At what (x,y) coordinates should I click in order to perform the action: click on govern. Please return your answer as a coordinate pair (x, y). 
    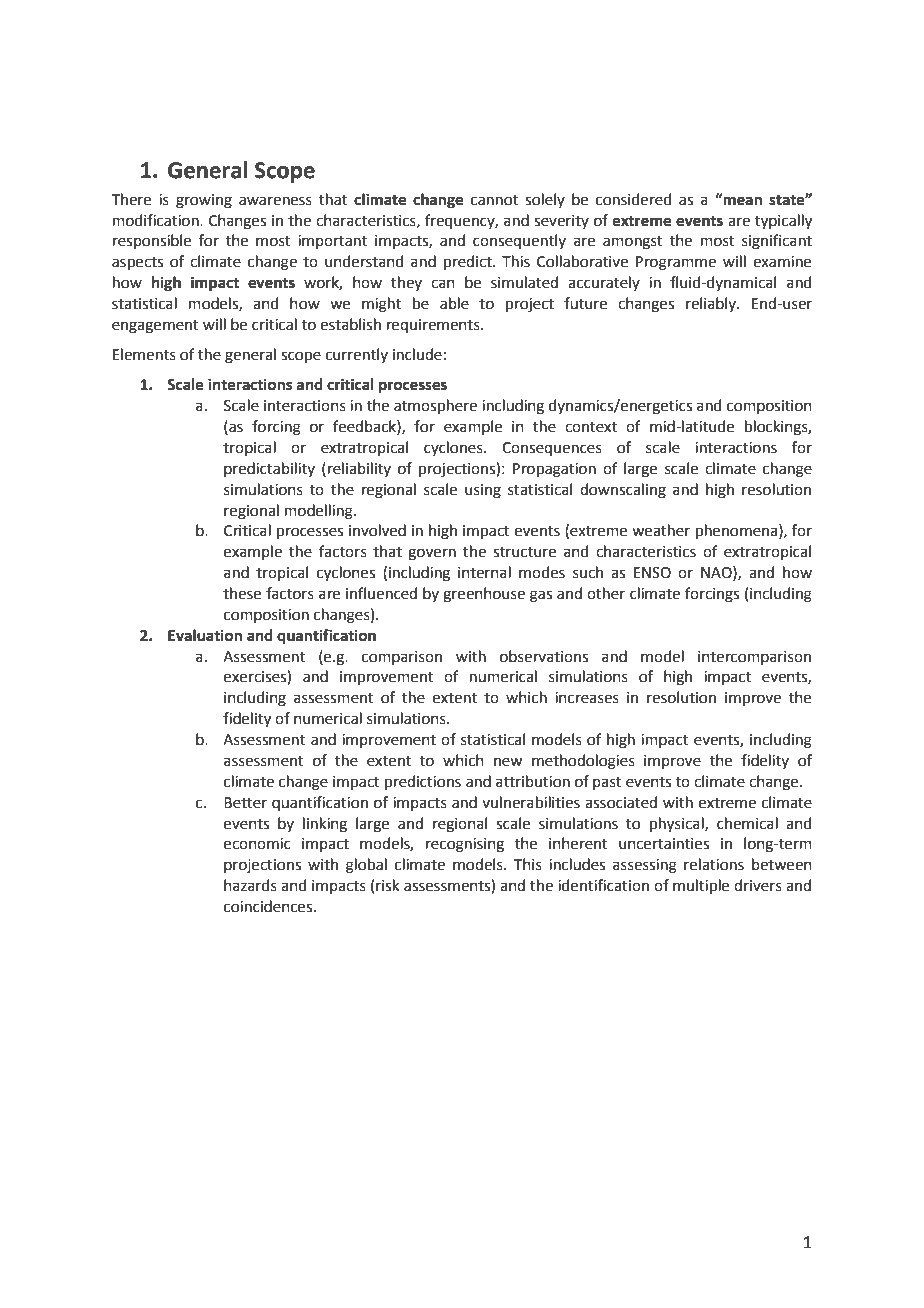
    Looking at the image, I should click on (432, 554).
